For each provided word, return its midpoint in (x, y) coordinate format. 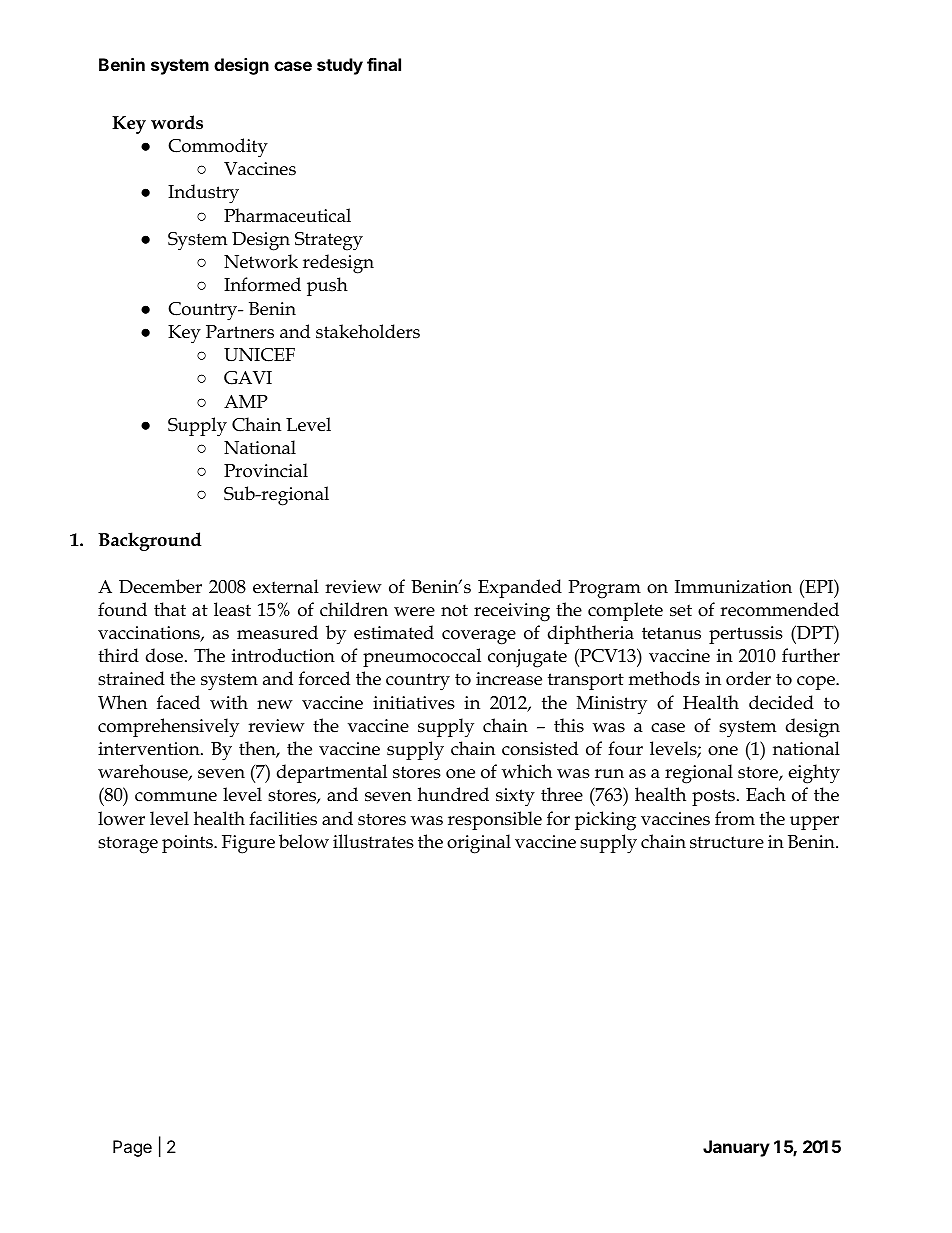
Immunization (733, 587)
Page (132, 1148)
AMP (246, 401)
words (177, 122)
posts (713, 797)
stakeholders (368, 331)
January (736, 1148)
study (340, 66)
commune (176, 797)
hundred (453, 794)
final (384, 64)
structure (727, 842)
